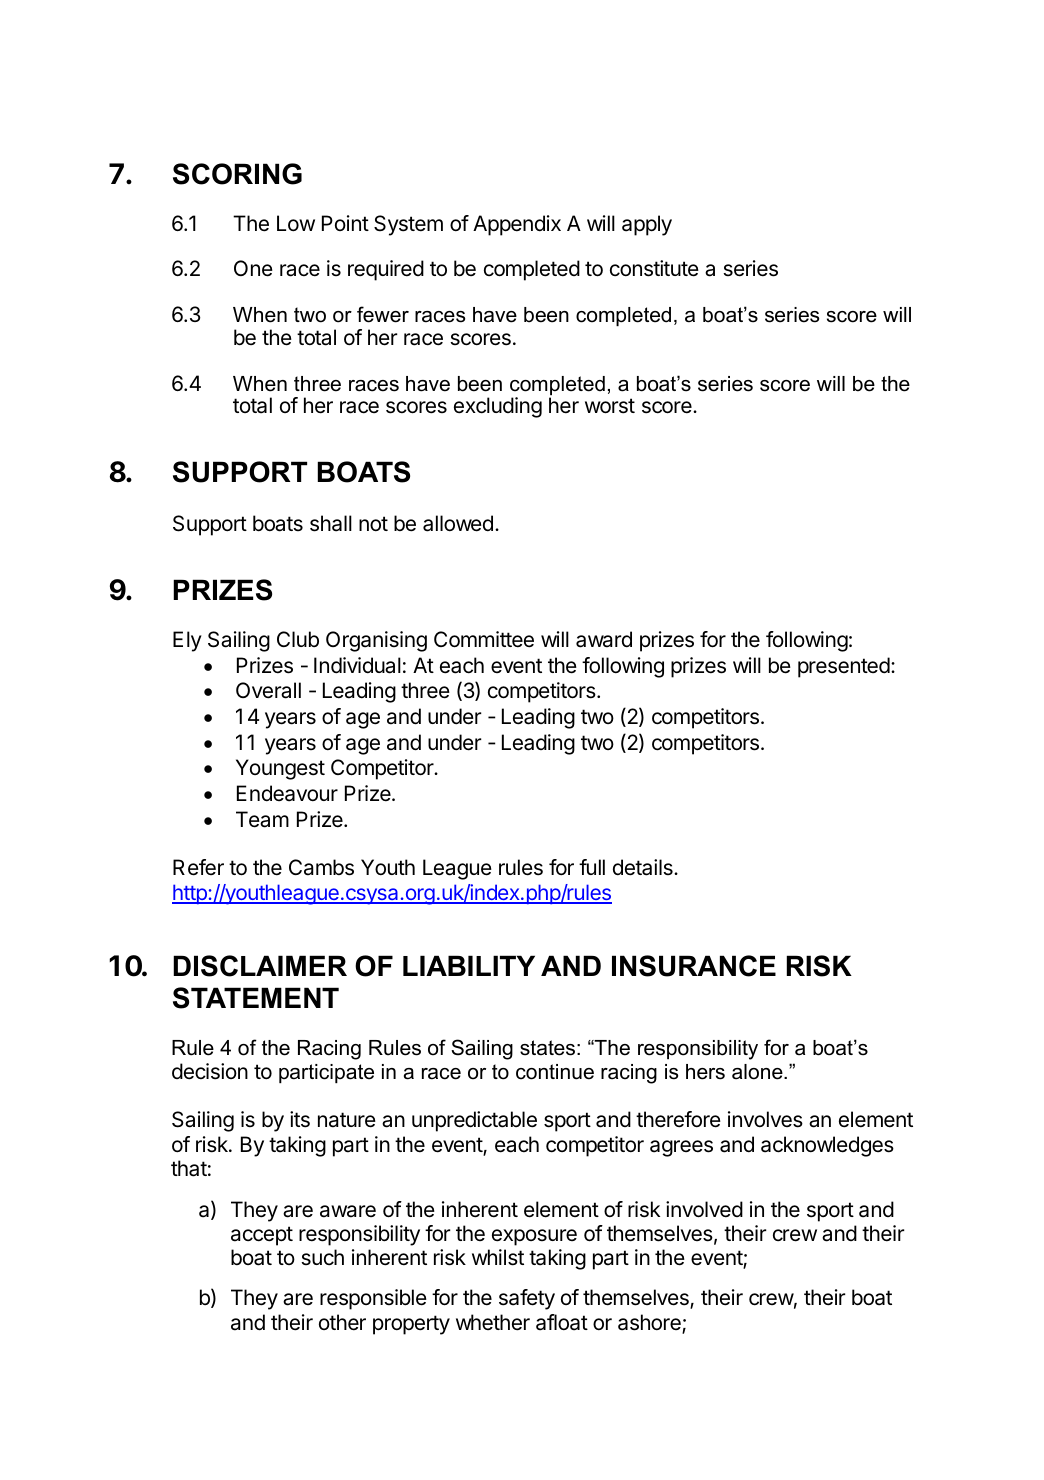  What do you see at coordinates (469, 965) in the screenshot?
I see `LIABILITY` at bounding box center [469, 965].
